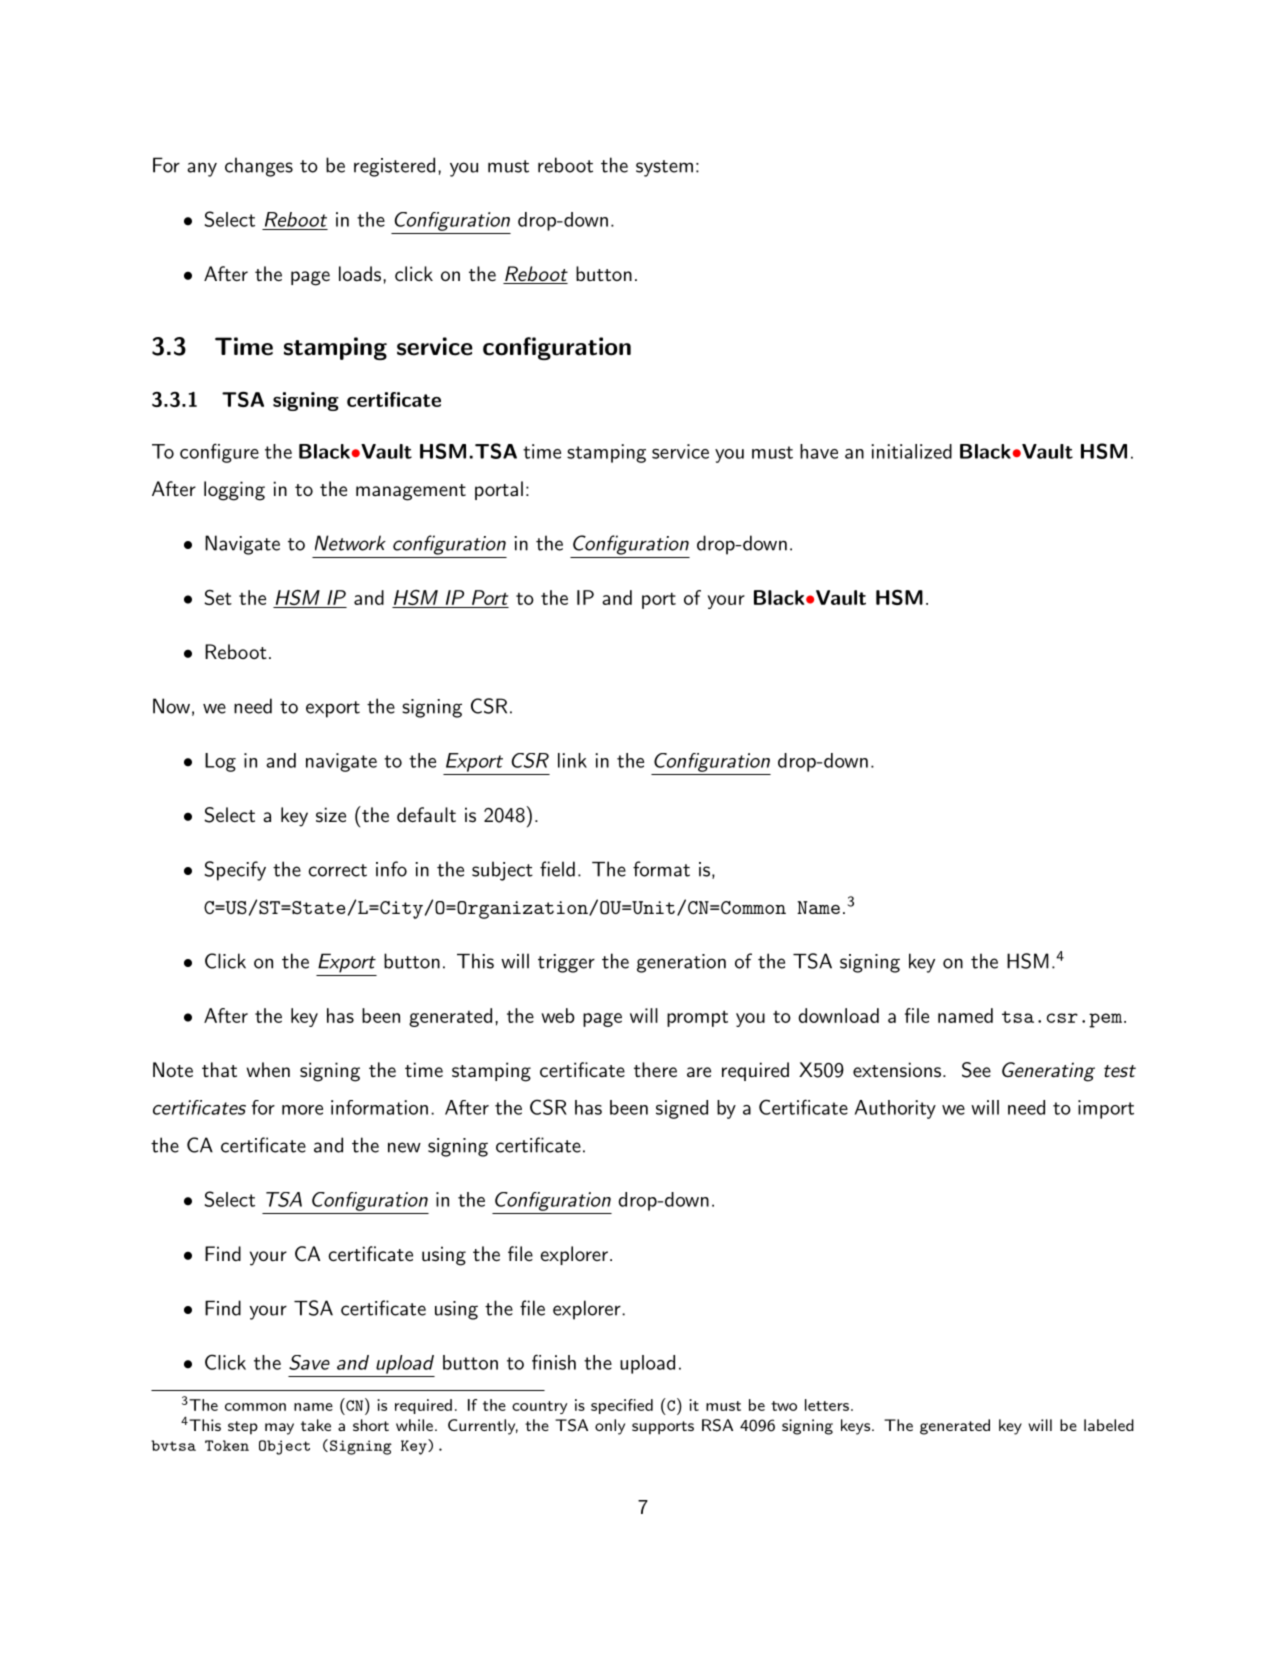  I want to click on initialized, so click(911, 451).
